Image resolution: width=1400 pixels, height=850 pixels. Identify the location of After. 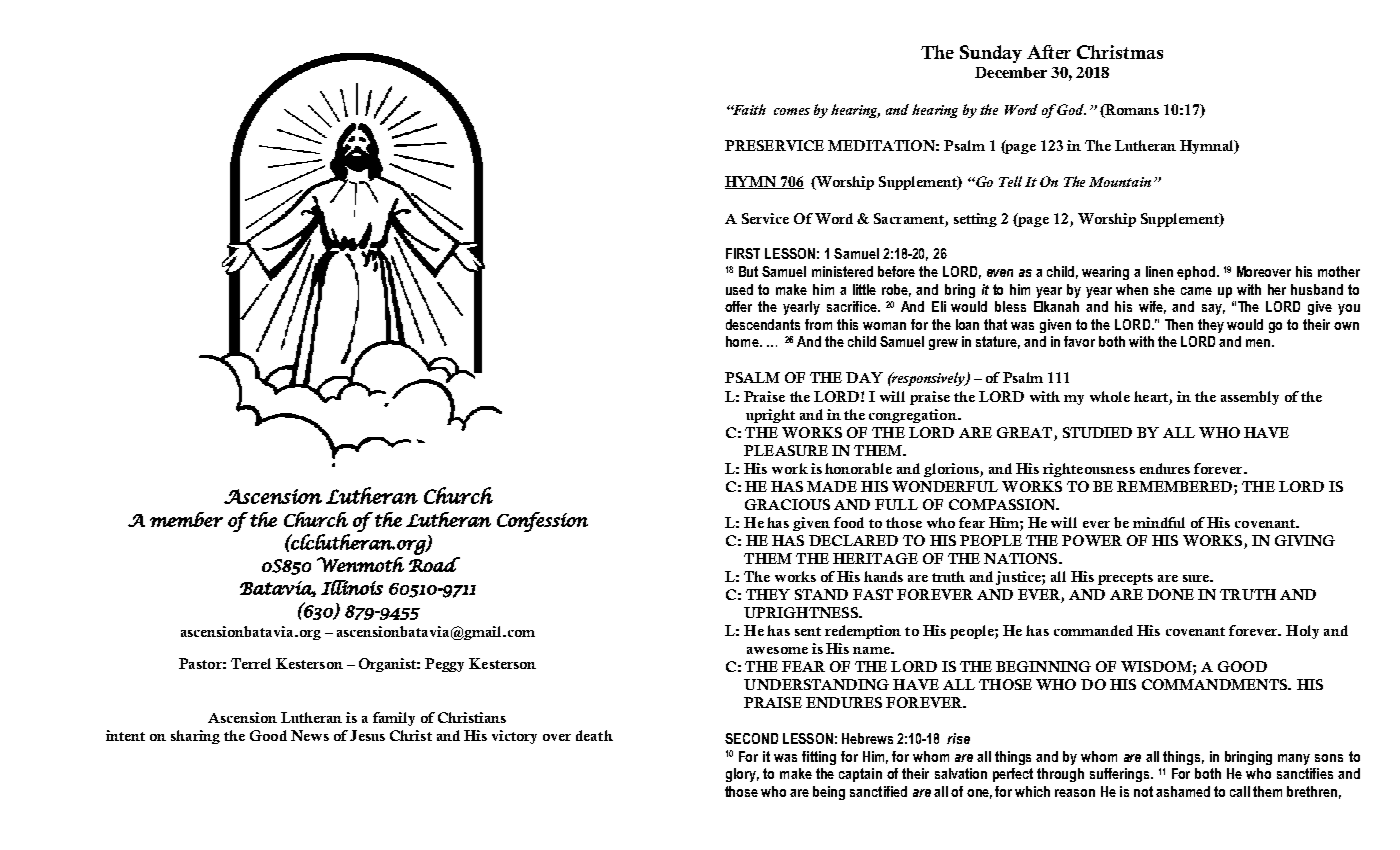
(1049, 52).
